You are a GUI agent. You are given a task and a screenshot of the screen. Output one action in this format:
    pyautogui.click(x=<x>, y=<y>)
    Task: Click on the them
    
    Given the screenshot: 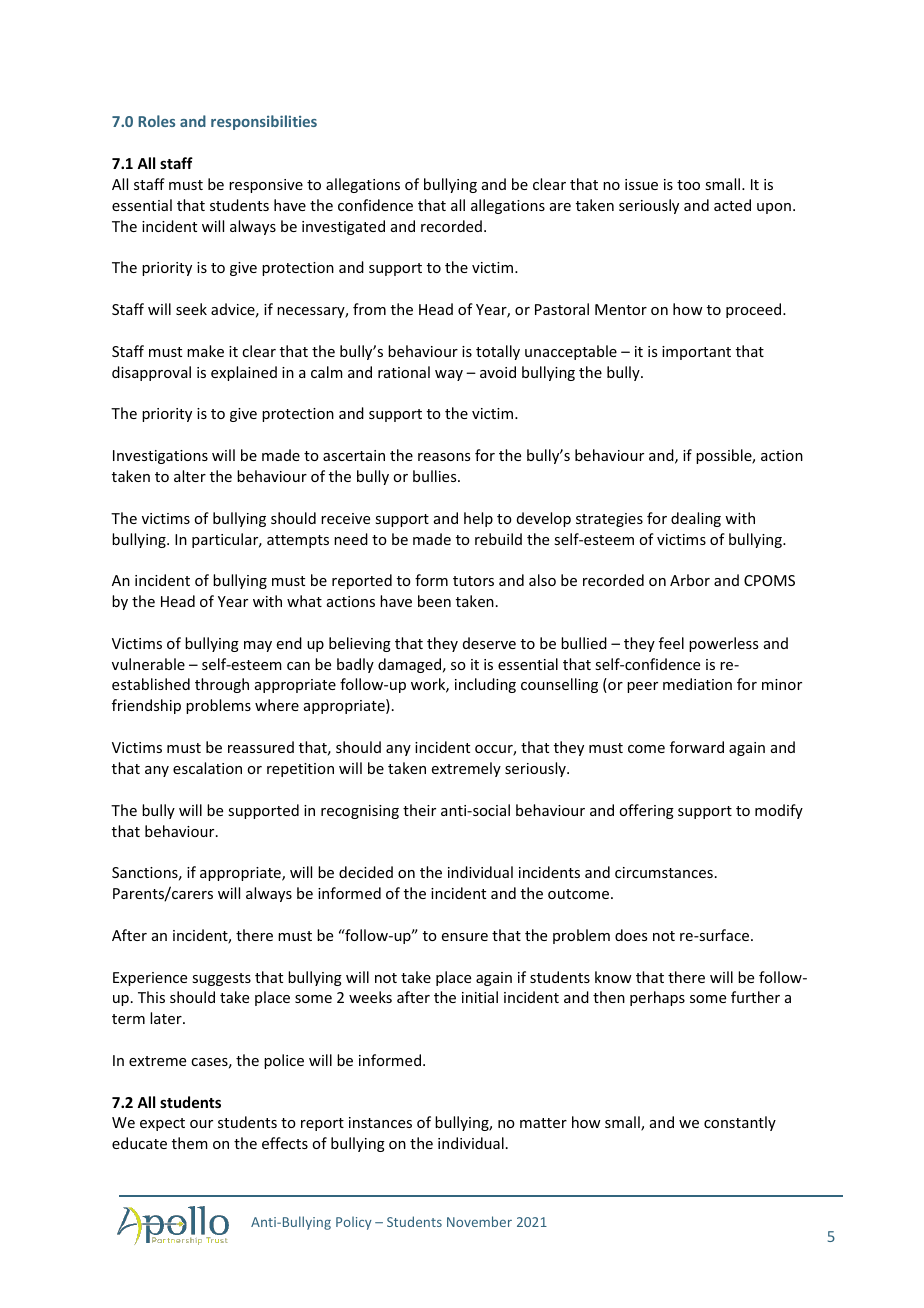 What is the action you would take?
    pyautogui.click(x=190, y=1143)
